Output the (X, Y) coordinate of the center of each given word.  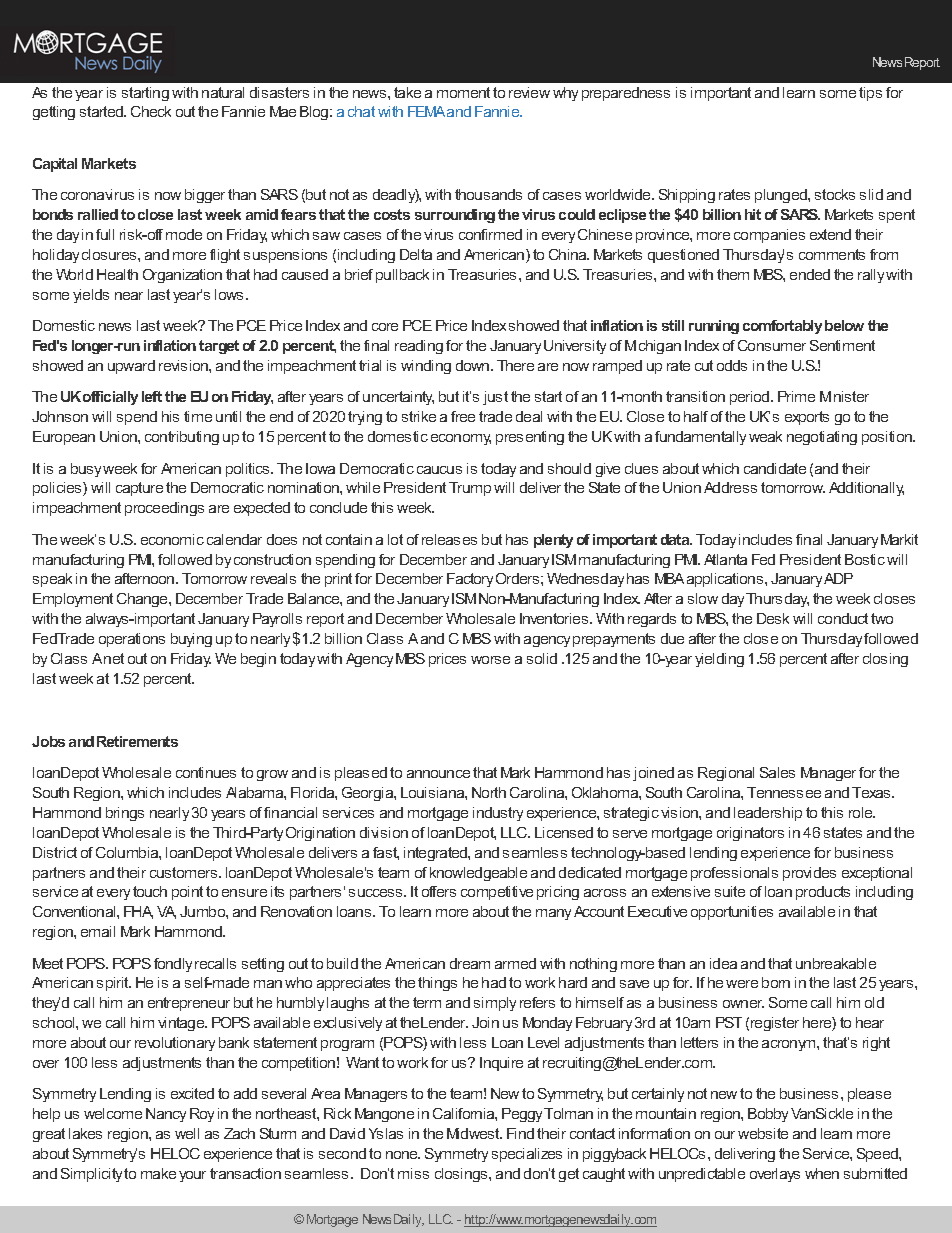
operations (132, 640)
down (474, 365)
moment (463, 92)
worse (490, 660)
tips (870, 94)
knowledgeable (478, 874)
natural (223, 92)
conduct (843, 618)
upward (131, 367)
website (763, 1133)
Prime (796, 396)
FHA (138, 912)
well (187, 1133)
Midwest (474, 1133)
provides (809, 874)
